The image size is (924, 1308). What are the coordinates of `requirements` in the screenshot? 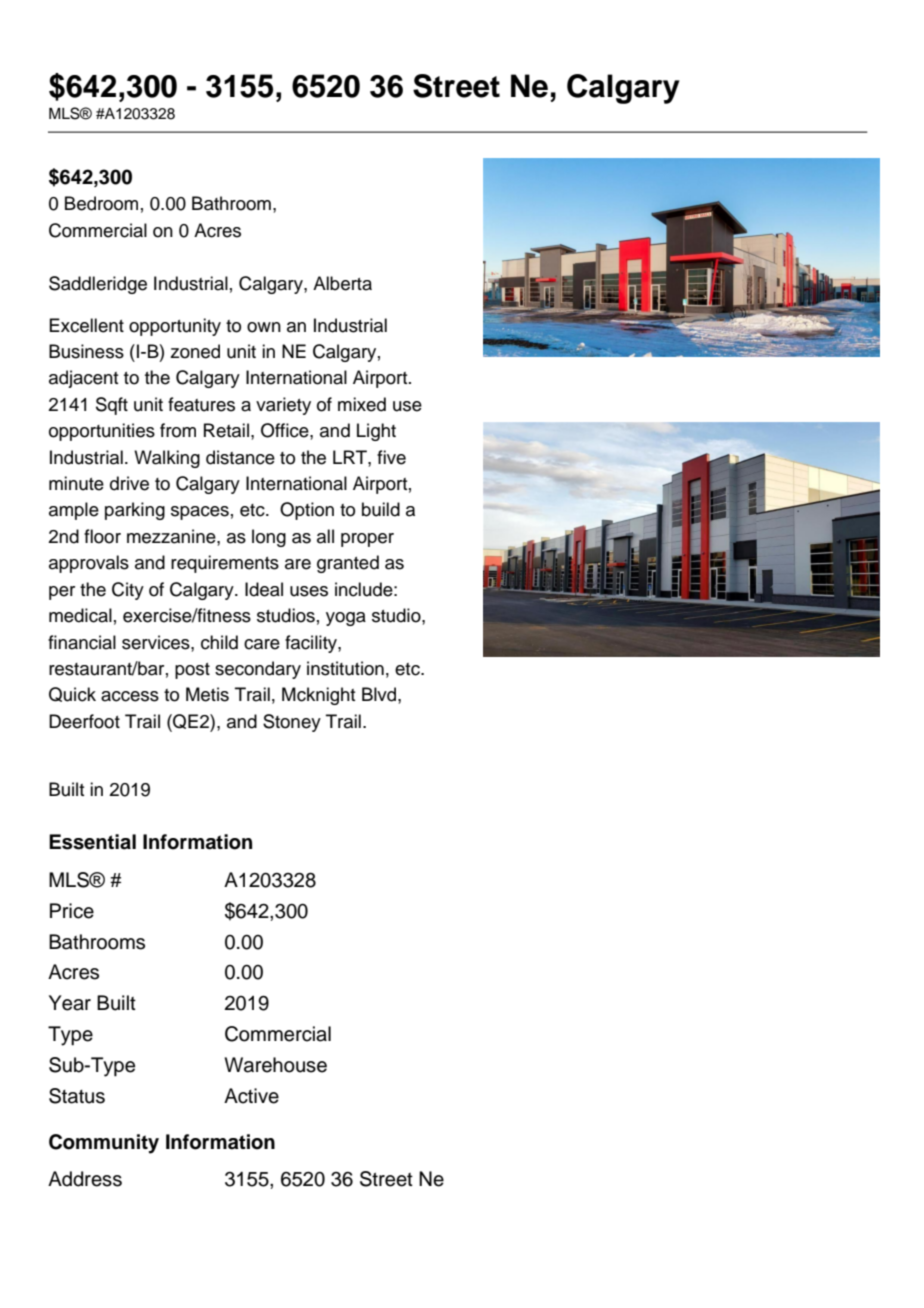 It's located at (225, 564).
